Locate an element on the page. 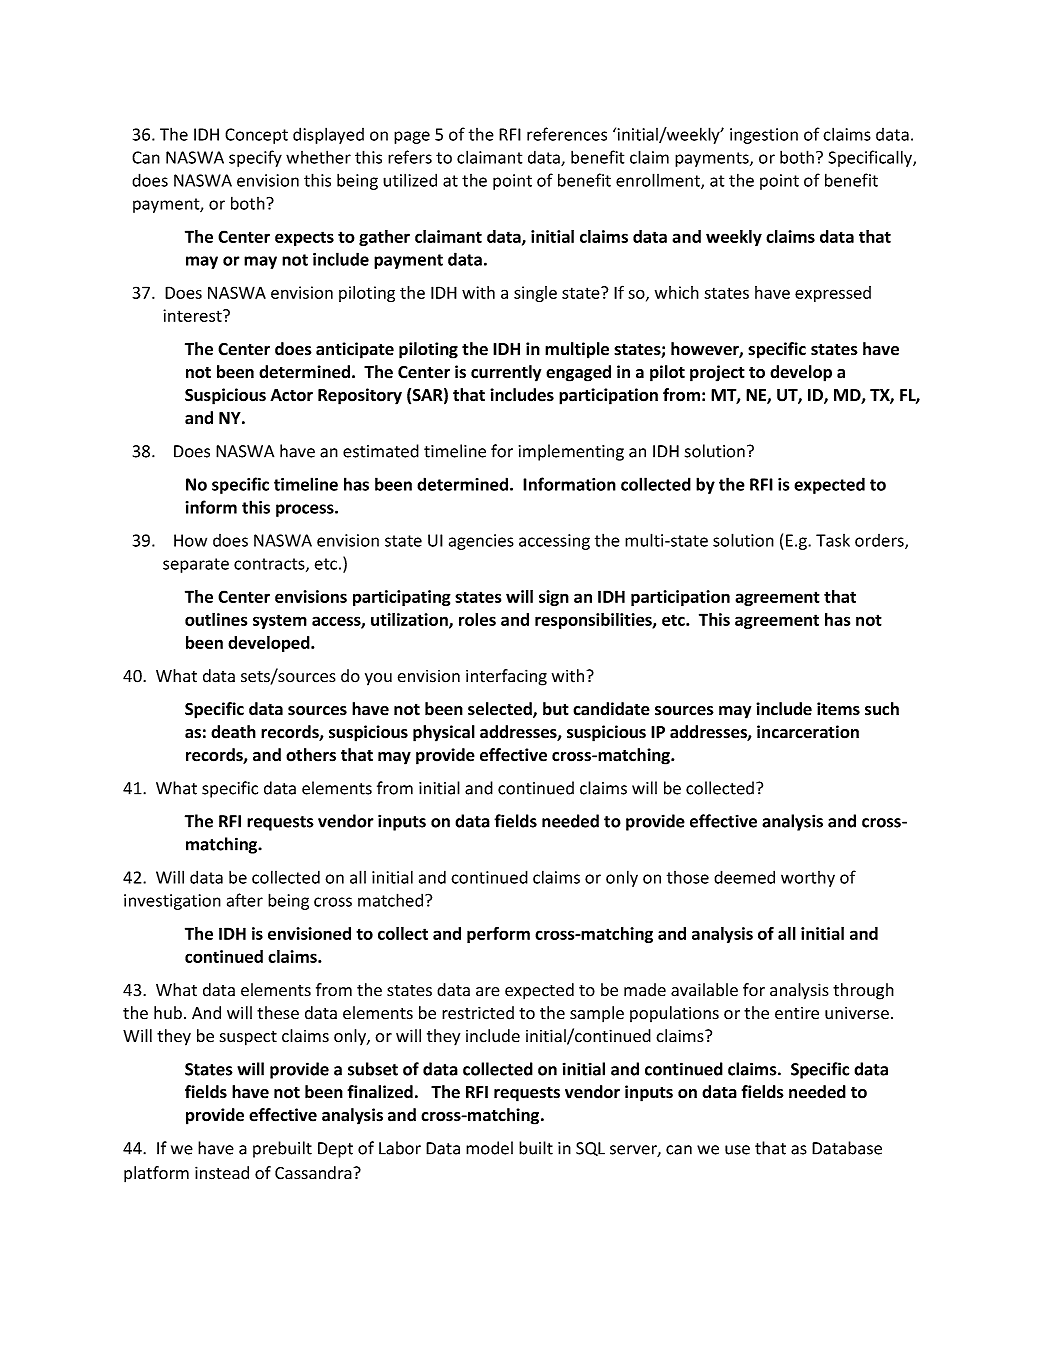  after is located at coordinates (245, 900).
